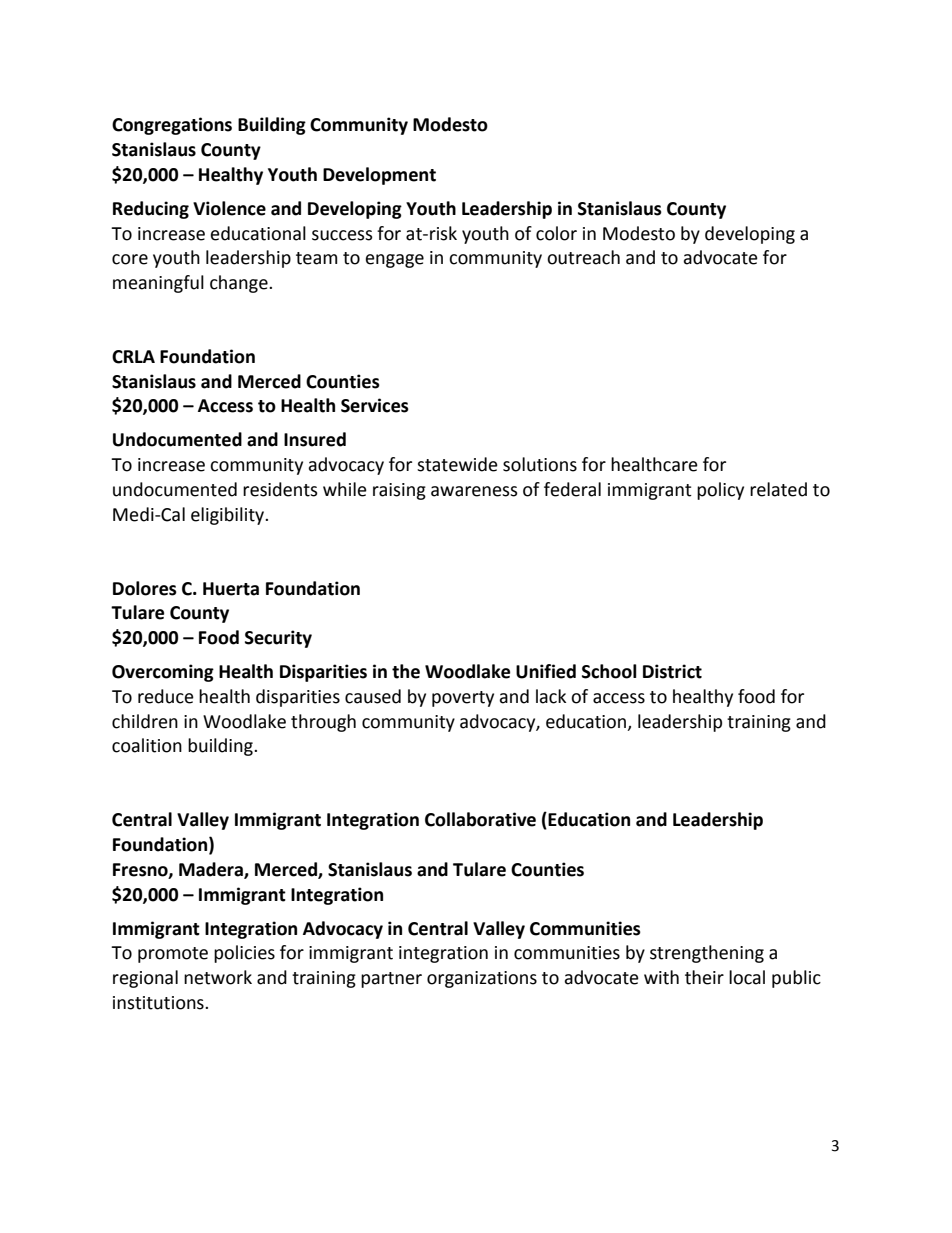 This screenshot has width=952, height=1233. Describe the element at coordinates (379, 176) in the screenshot. I see `Development` at that location.
